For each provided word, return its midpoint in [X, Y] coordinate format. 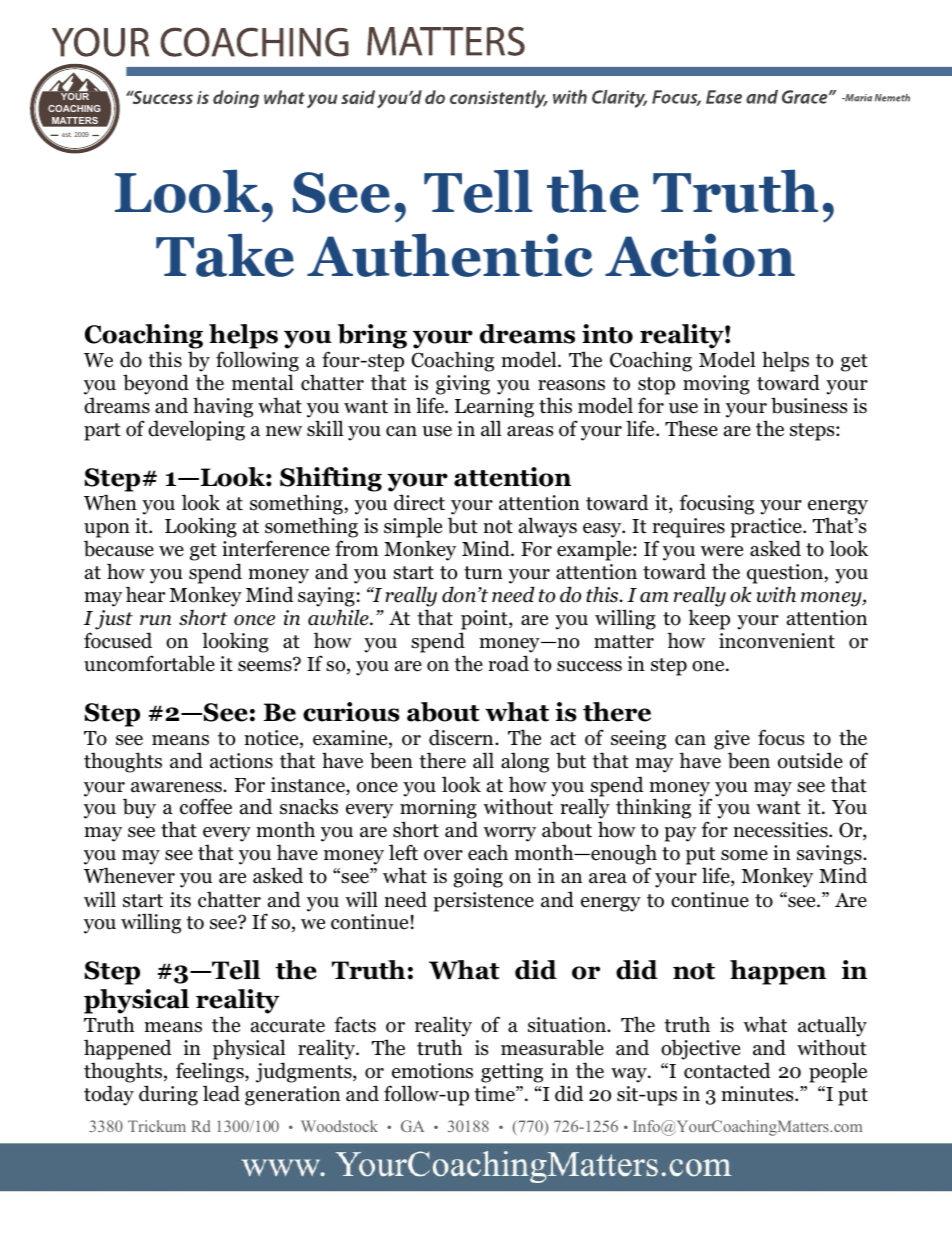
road [508, 663]
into [607, 334]
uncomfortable [149, 663]
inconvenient [777, 641]
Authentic [450, 255]
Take [225, 255]
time [495, 1094]
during [168, 1095]
